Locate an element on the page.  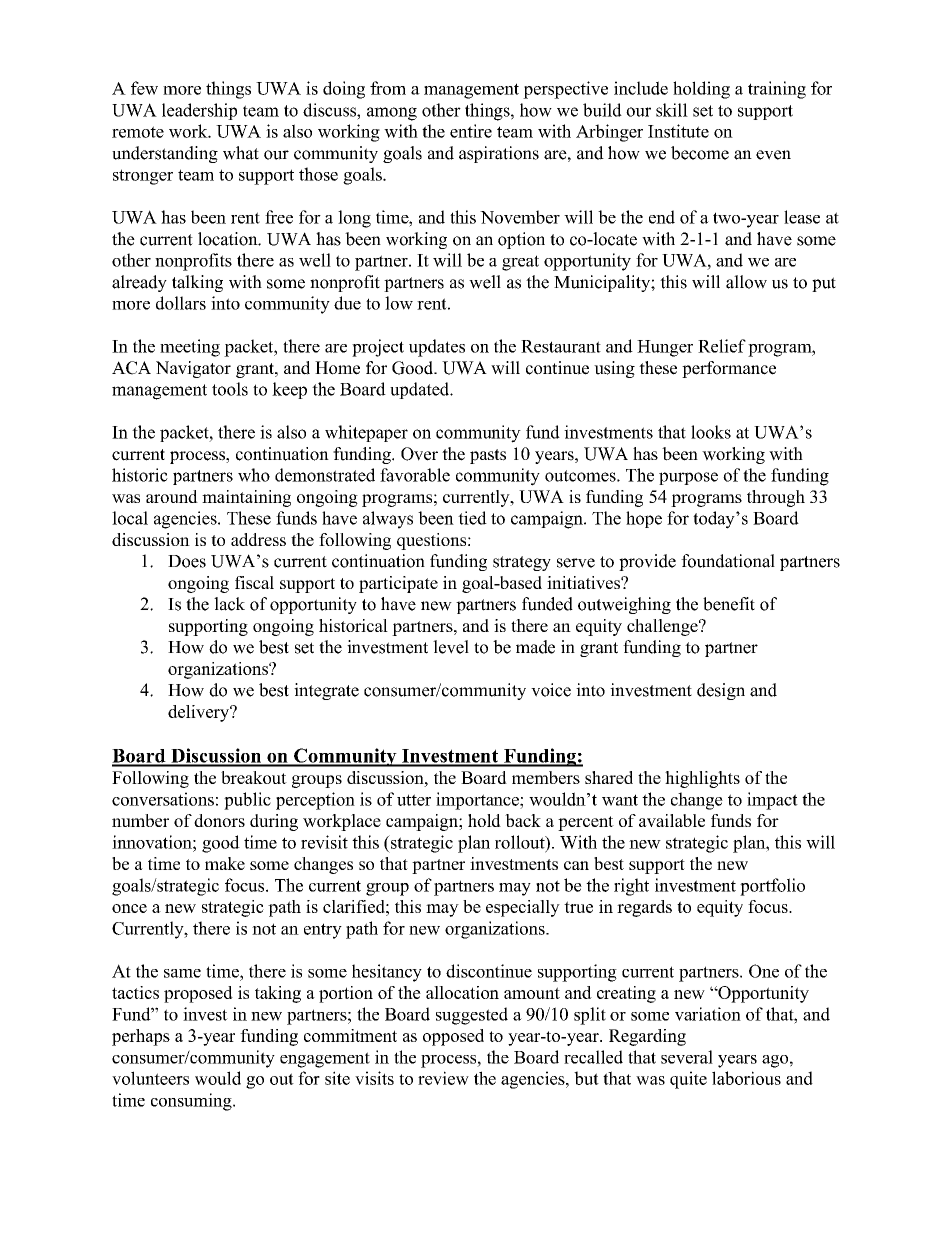
laborious is located at coordinates (746, 1078).
